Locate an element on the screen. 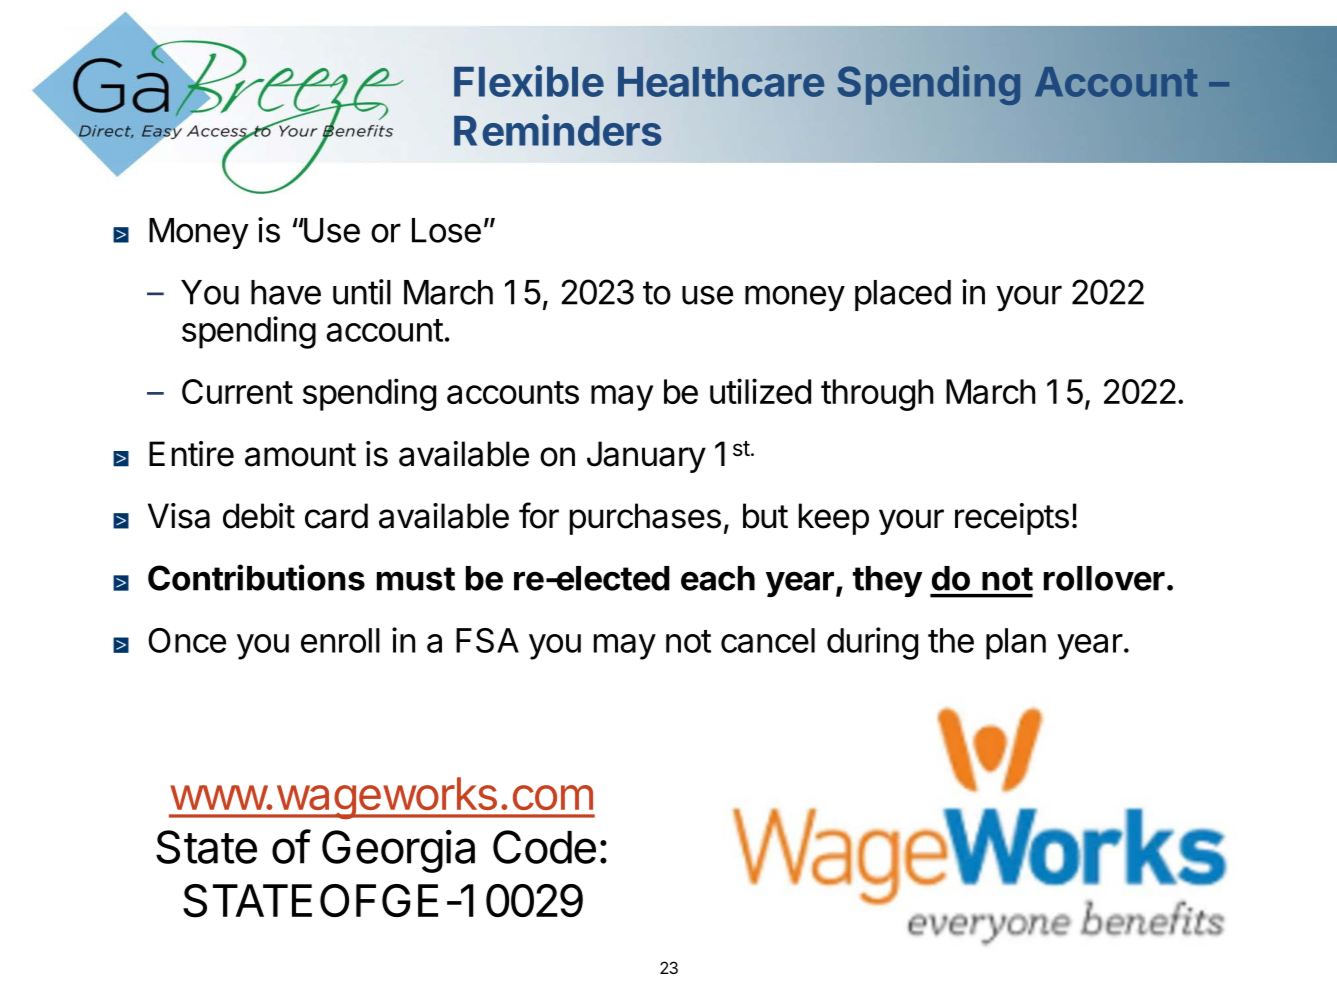  amount is located at coordinates (300, 455).
